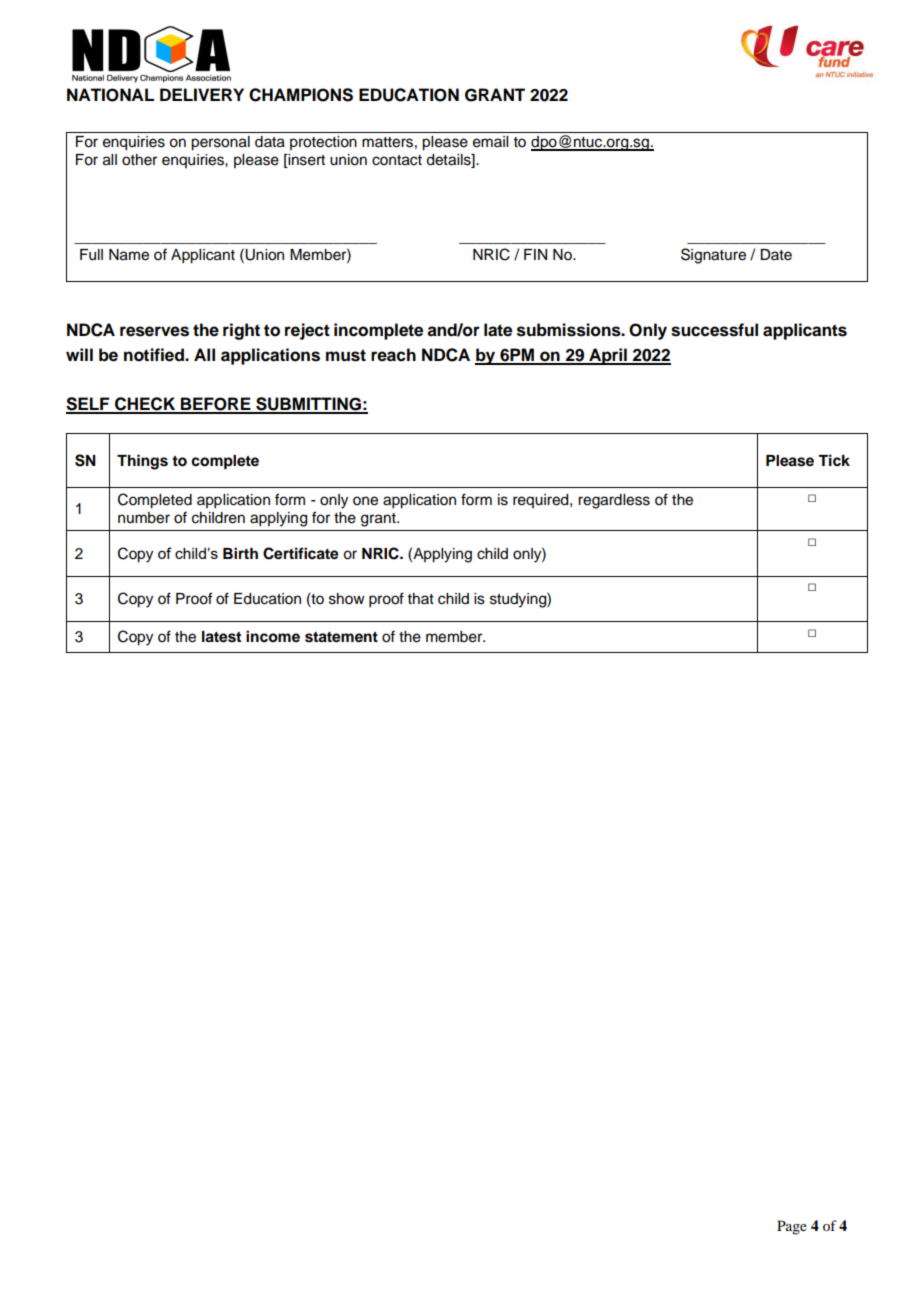 The image size is (924, 1308). I want to click on Tick, so click(834, 460).
